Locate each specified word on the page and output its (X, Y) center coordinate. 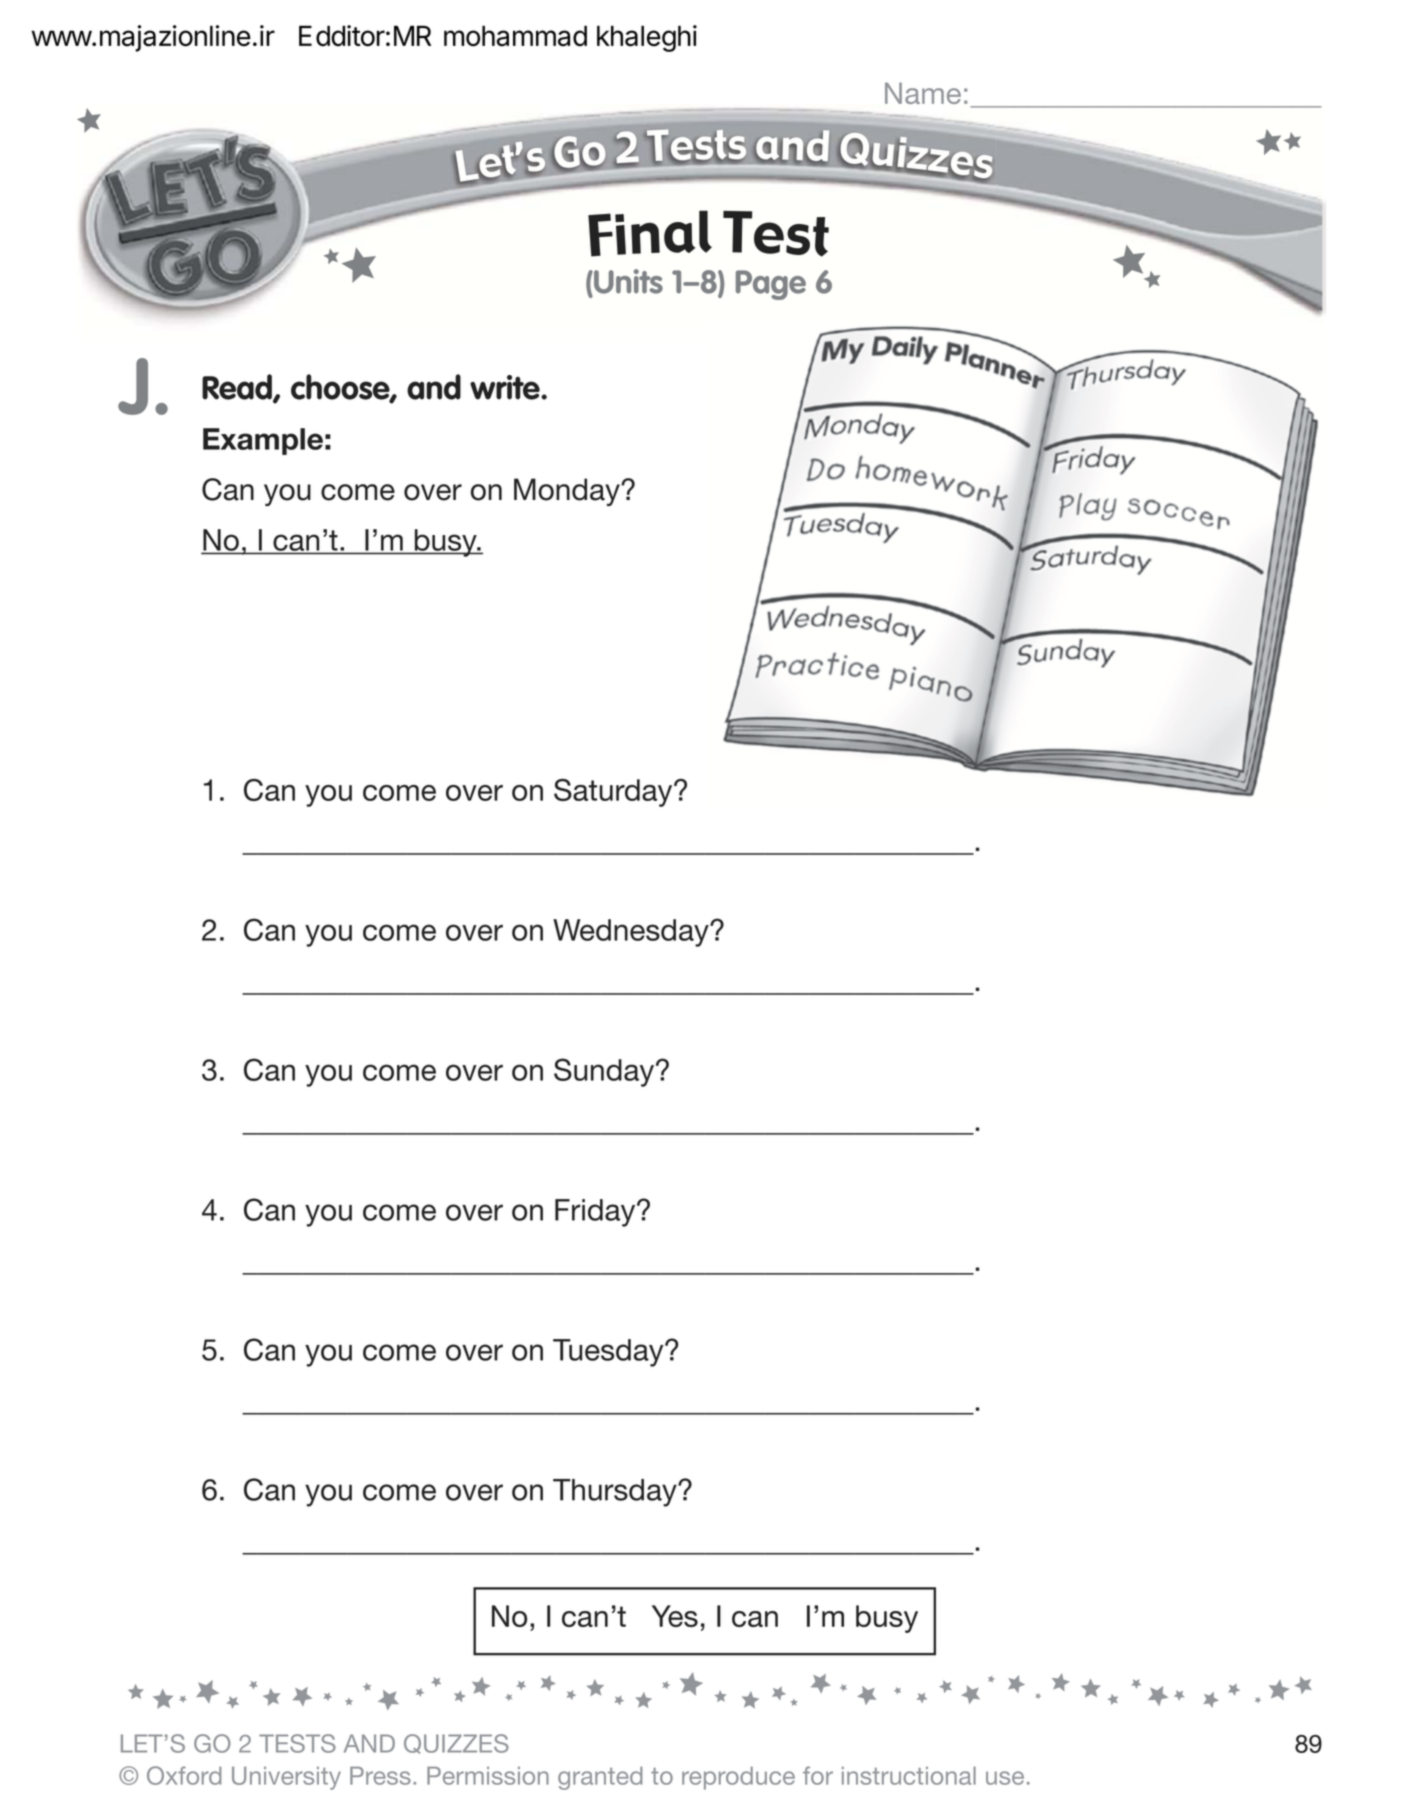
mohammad (515, 36)
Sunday (604, 1072)
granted (600, 1778)
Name (923, 93)
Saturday (614, 793)
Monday (568, 492)
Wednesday (632, 933)
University (286, 1778)
